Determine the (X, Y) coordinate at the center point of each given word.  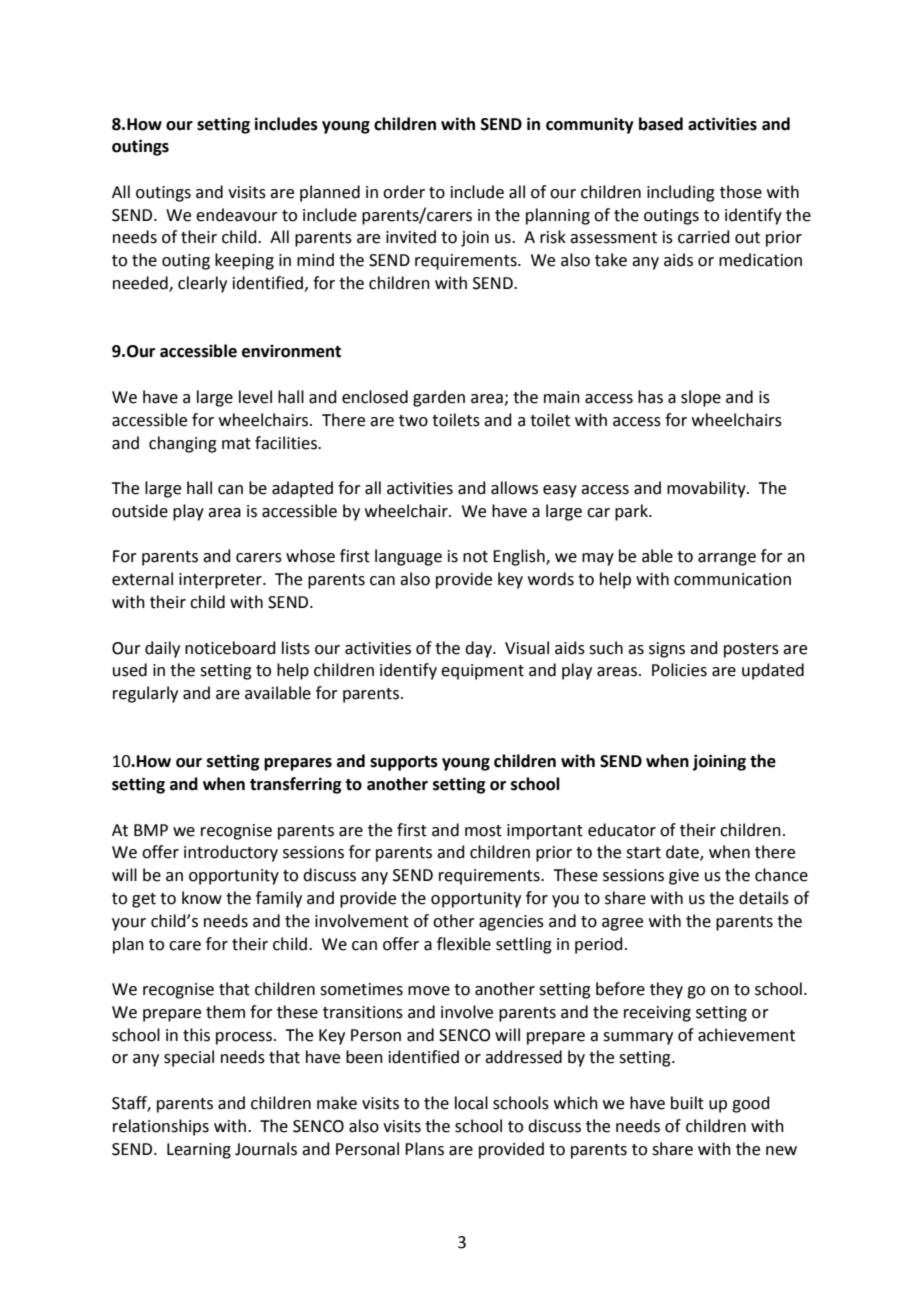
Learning (199, 1151)
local (471, 1103)
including (681, 193)
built (687, 1103)
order (404, 192)
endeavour (237, 215)
